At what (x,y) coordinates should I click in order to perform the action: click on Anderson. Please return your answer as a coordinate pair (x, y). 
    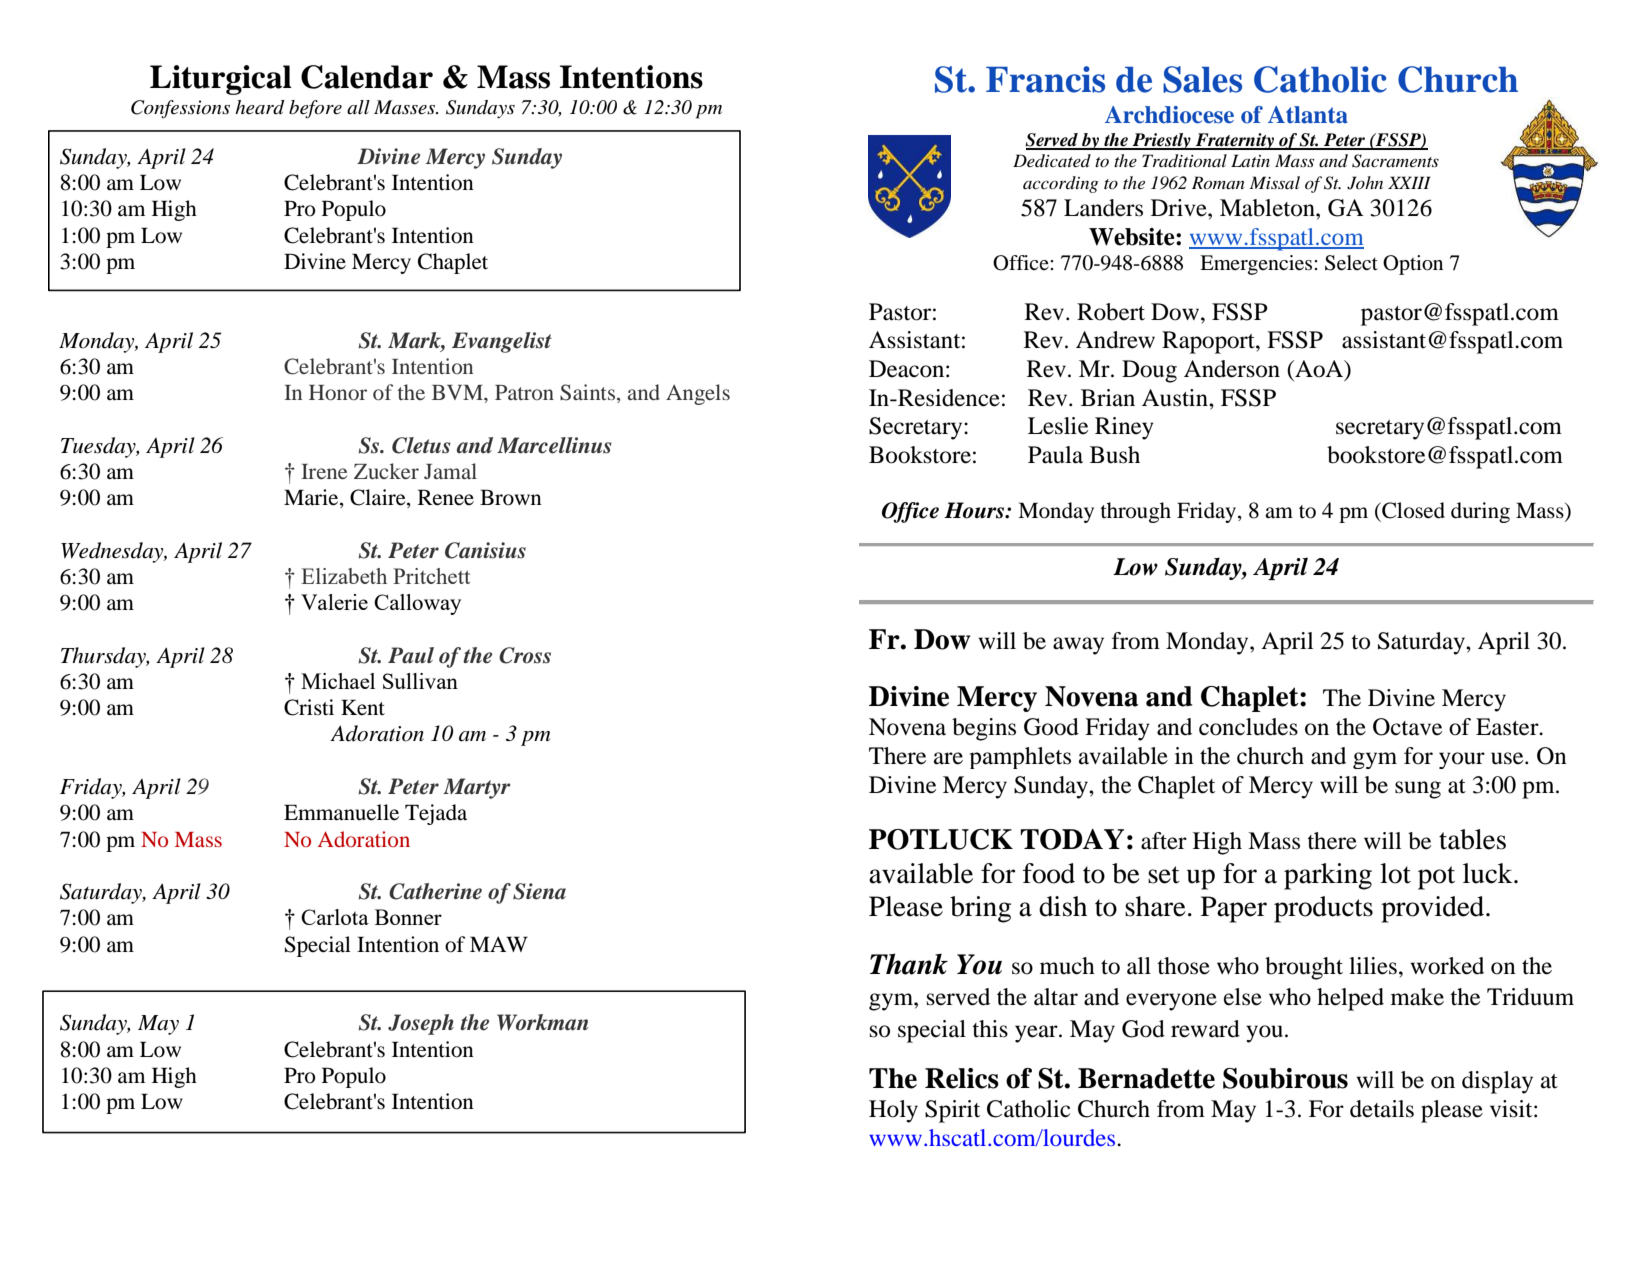
    Looking at the image, I should click on (1232, 369).
